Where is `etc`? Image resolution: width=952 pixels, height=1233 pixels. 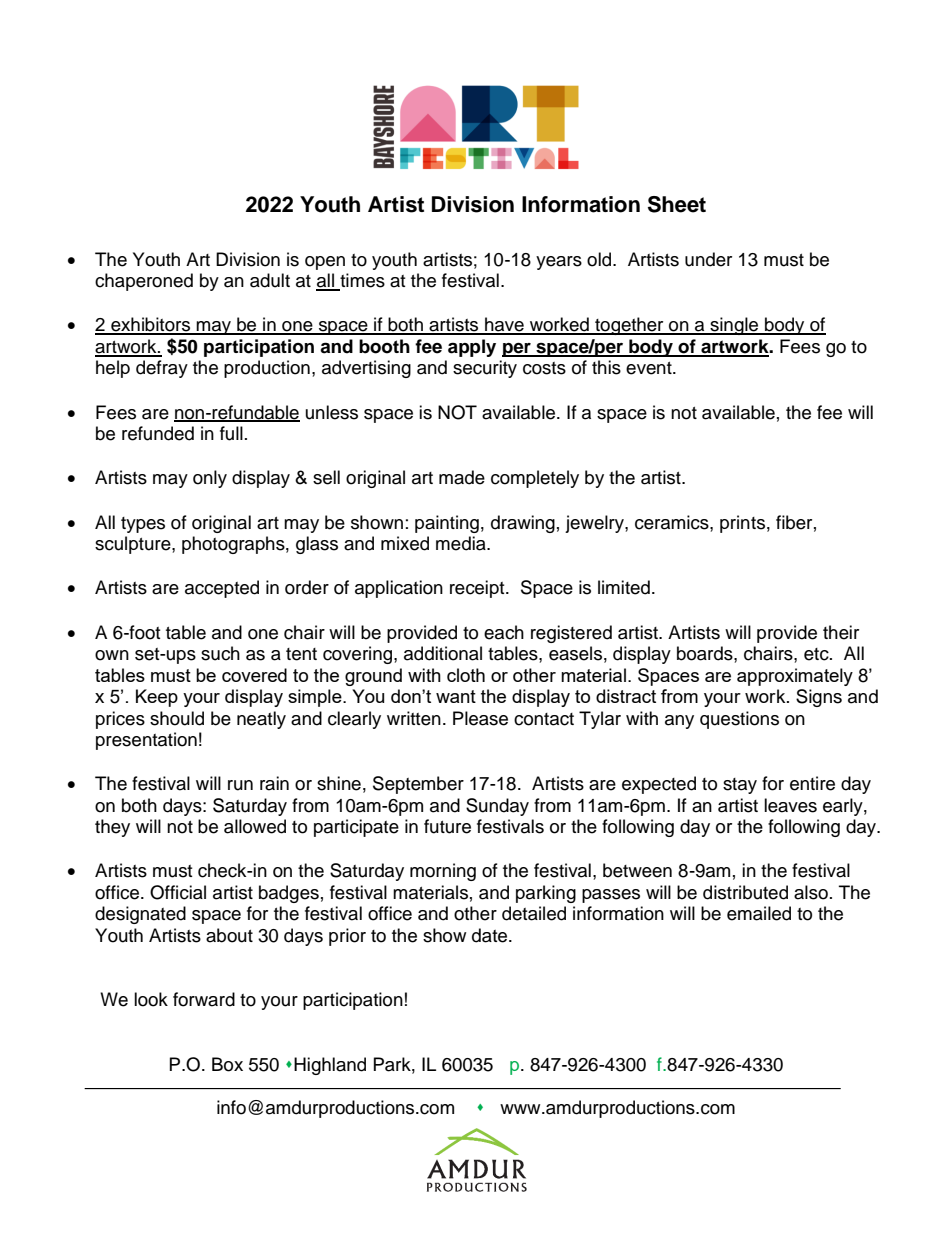
etc is located at coordinates (817, 654).
